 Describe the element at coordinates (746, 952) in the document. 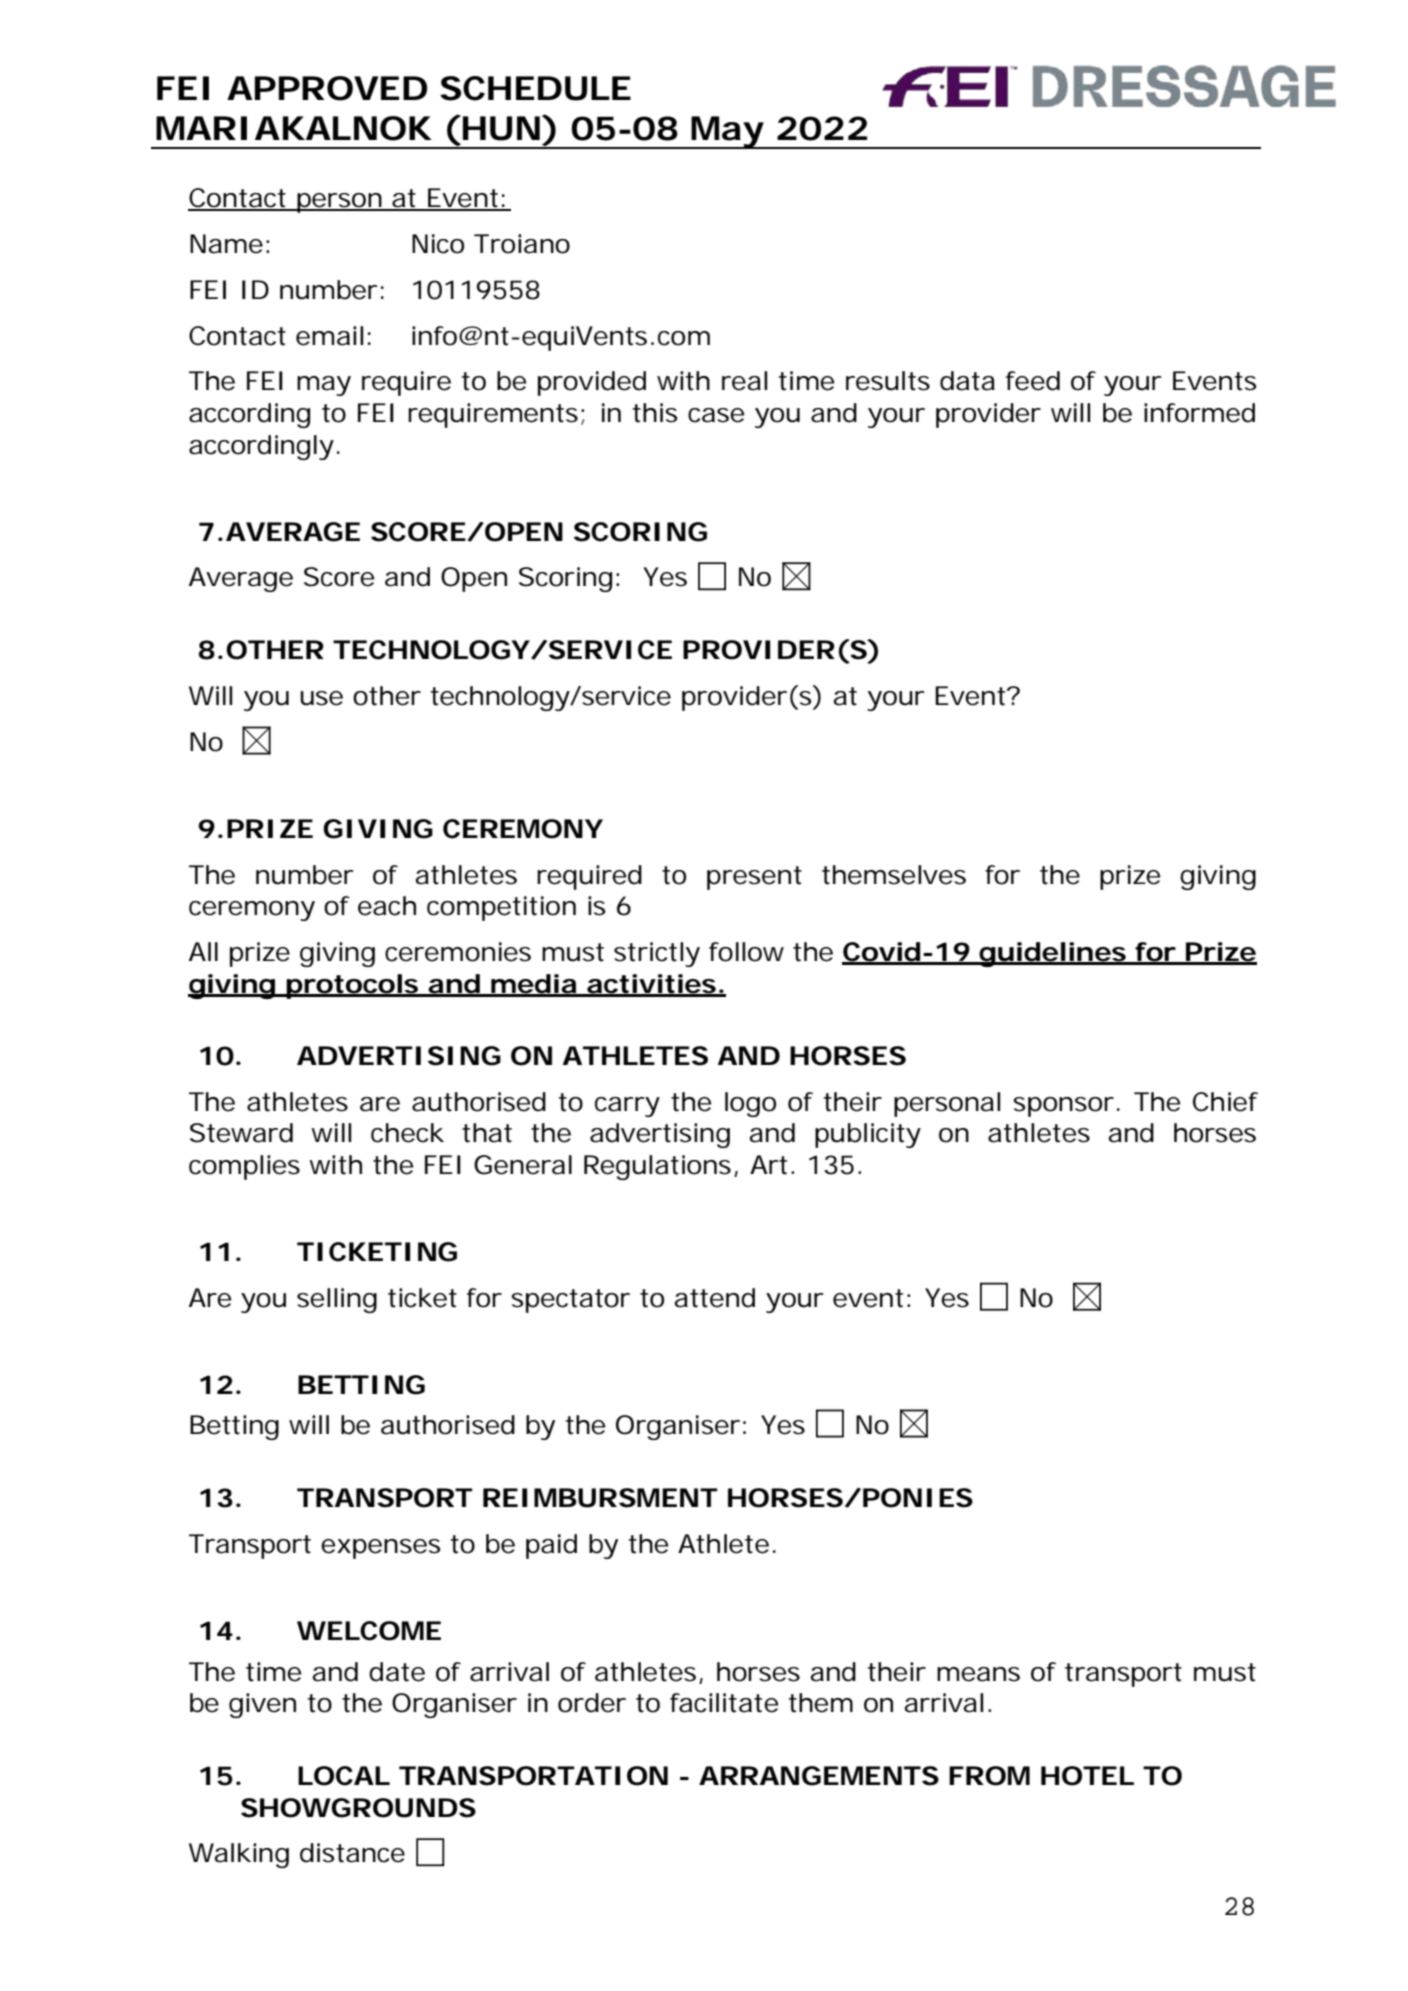

I see `follow` at that location.
